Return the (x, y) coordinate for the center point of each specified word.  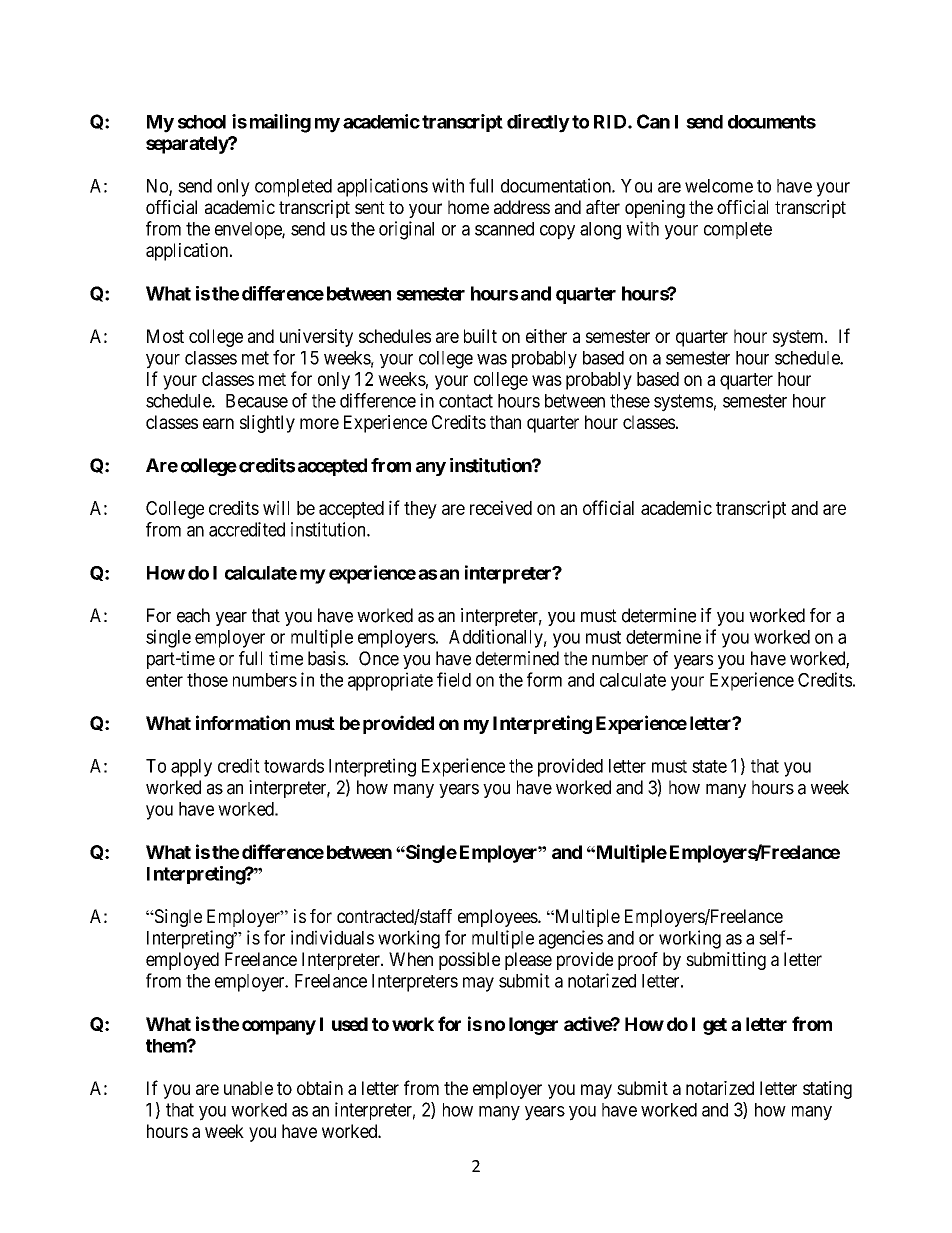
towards (294, 766)
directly (538, 123)
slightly (267, 424)
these (630, 401)
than (505, 422)
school (202, 122)
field (454, 679)
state (709, 766)
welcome (719, 186)
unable (248, 1088)
